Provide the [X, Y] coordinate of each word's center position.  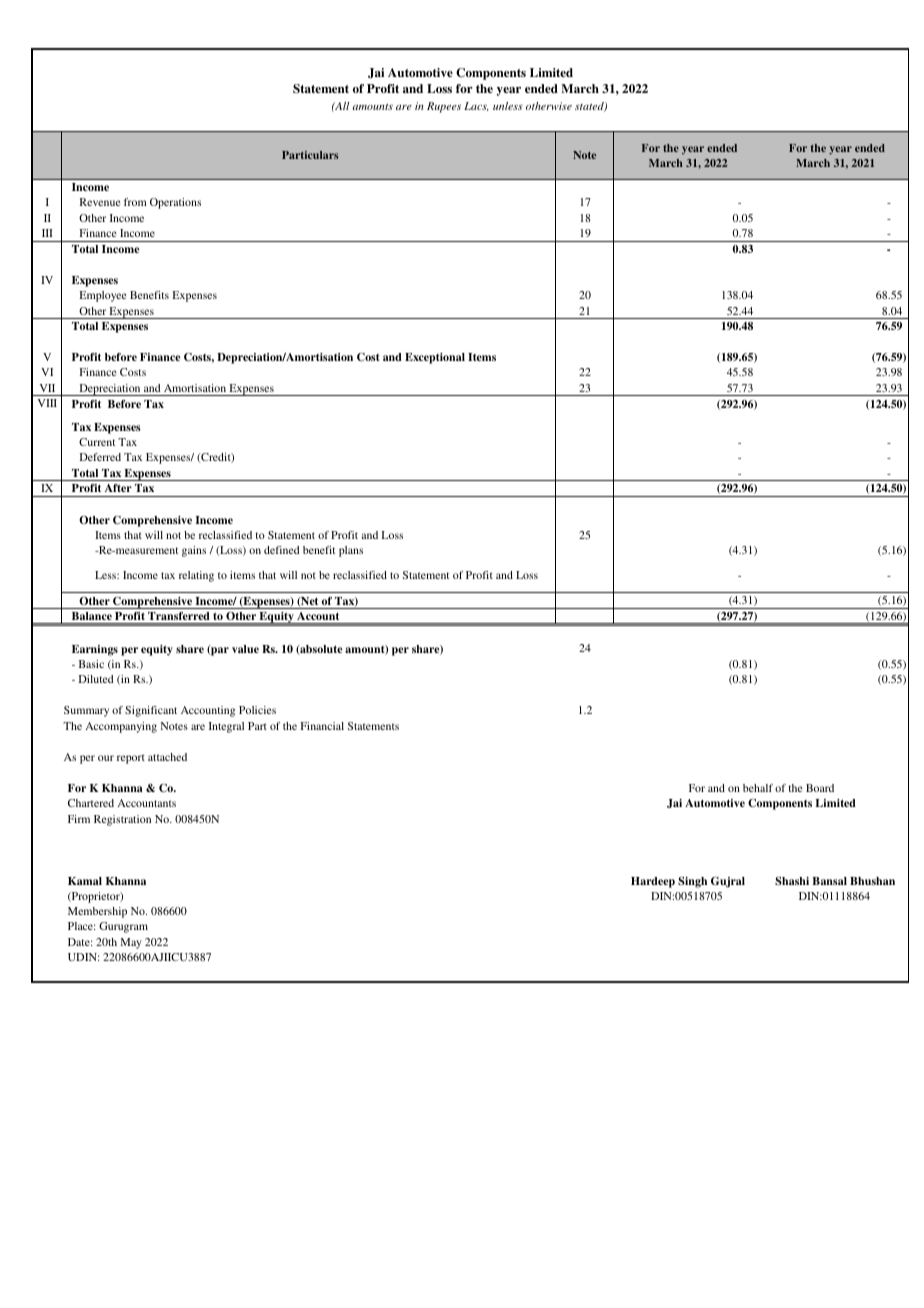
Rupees [444, 107]
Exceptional [435, 358]
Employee [102, 296]
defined [282, 550]
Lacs [476, 106]
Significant [151, 711]
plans [351, 551]
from [135, 202]
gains [194, 551]
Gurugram [123, 927]
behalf [758, 788]
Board [820, 788]
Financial [322, 726]
